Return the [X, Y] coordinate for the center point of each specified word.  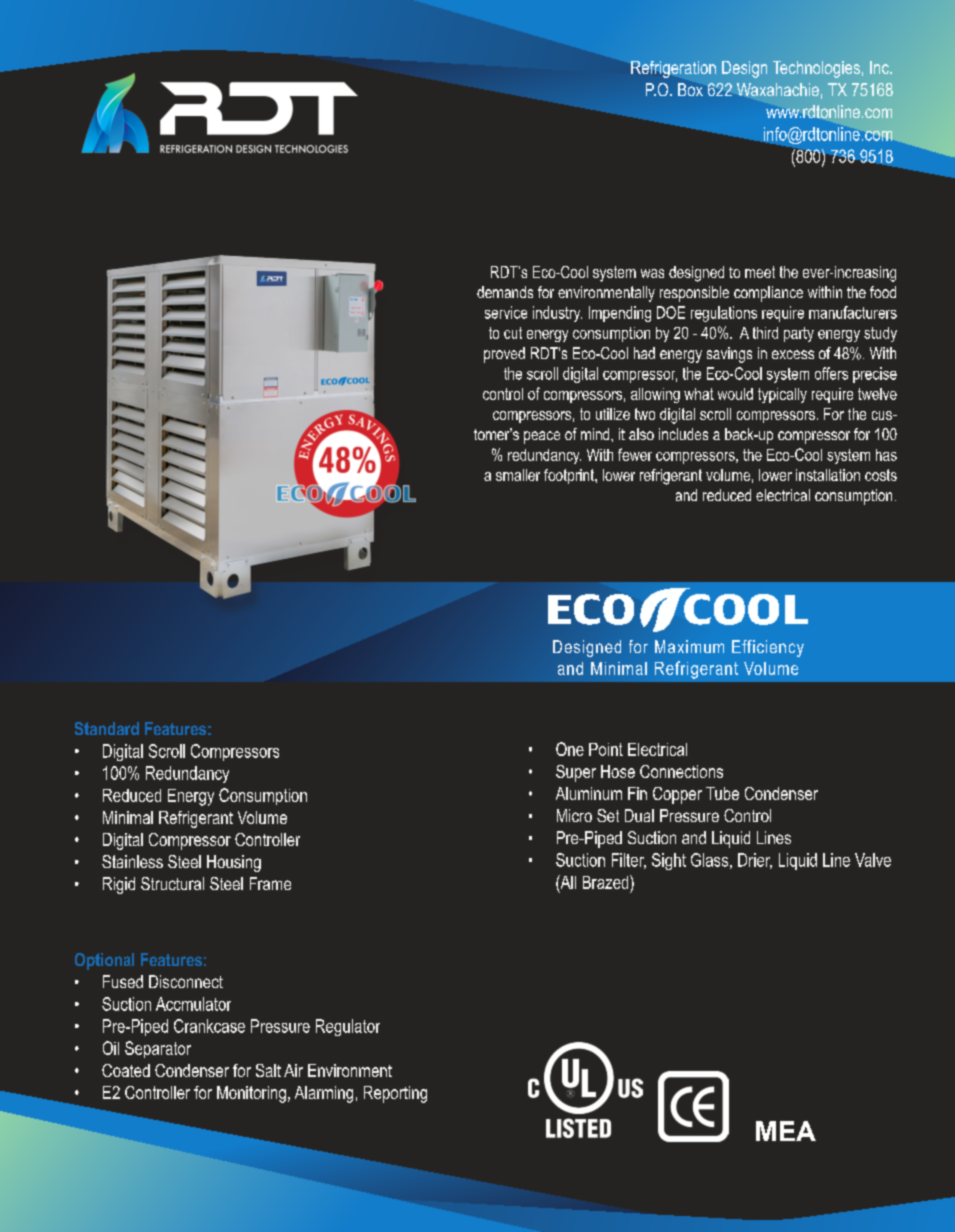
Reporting [395, 1094]
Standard [107, 728]
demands [505, 292]
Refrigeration [673, 69]
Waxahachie [778, 89]
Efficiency [768, 648]
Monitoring [251, 1094]
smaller [518, 475]
